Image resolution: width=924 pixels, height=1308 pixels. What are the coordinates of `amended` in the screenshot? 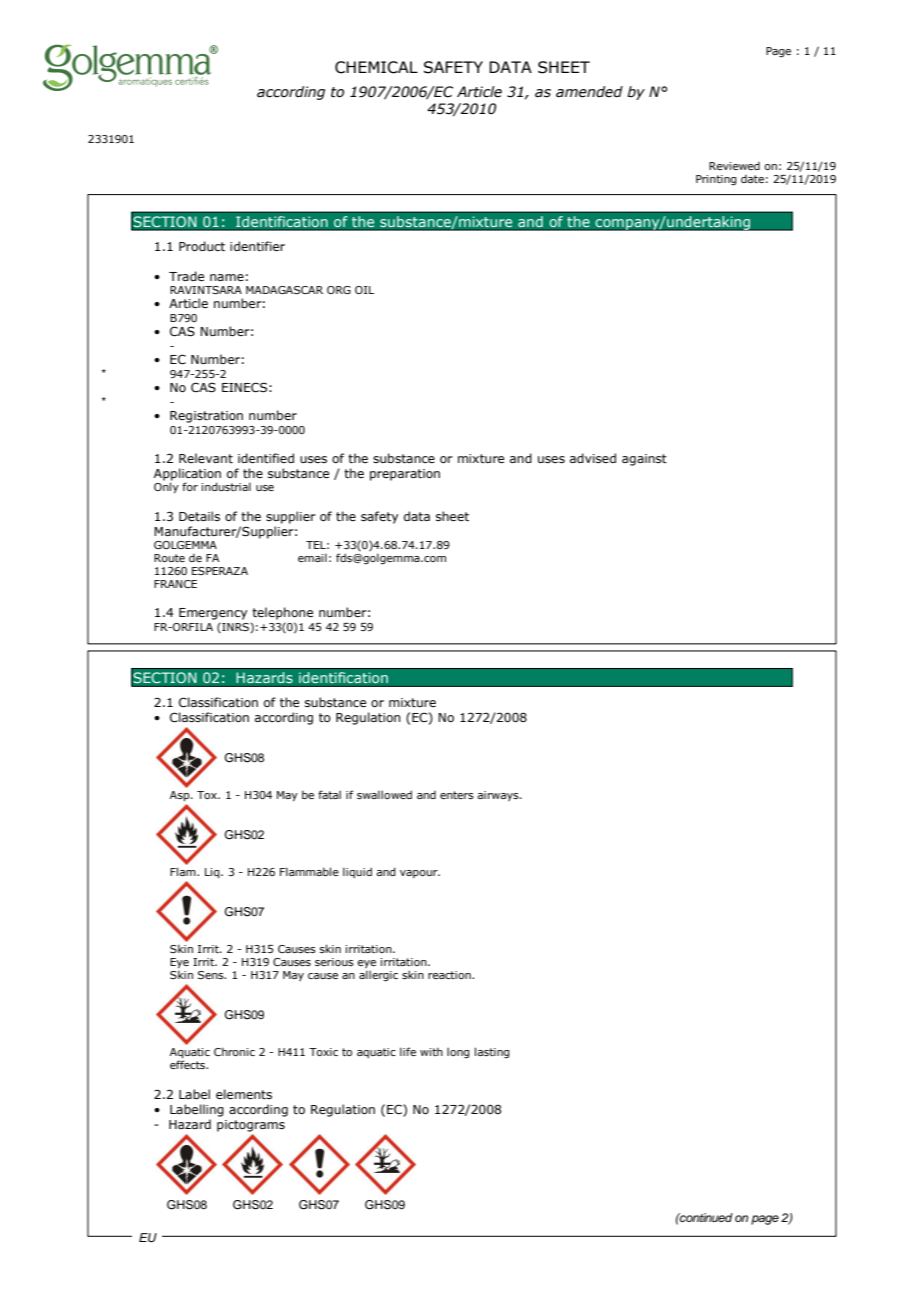 It's located at (589, 92).
